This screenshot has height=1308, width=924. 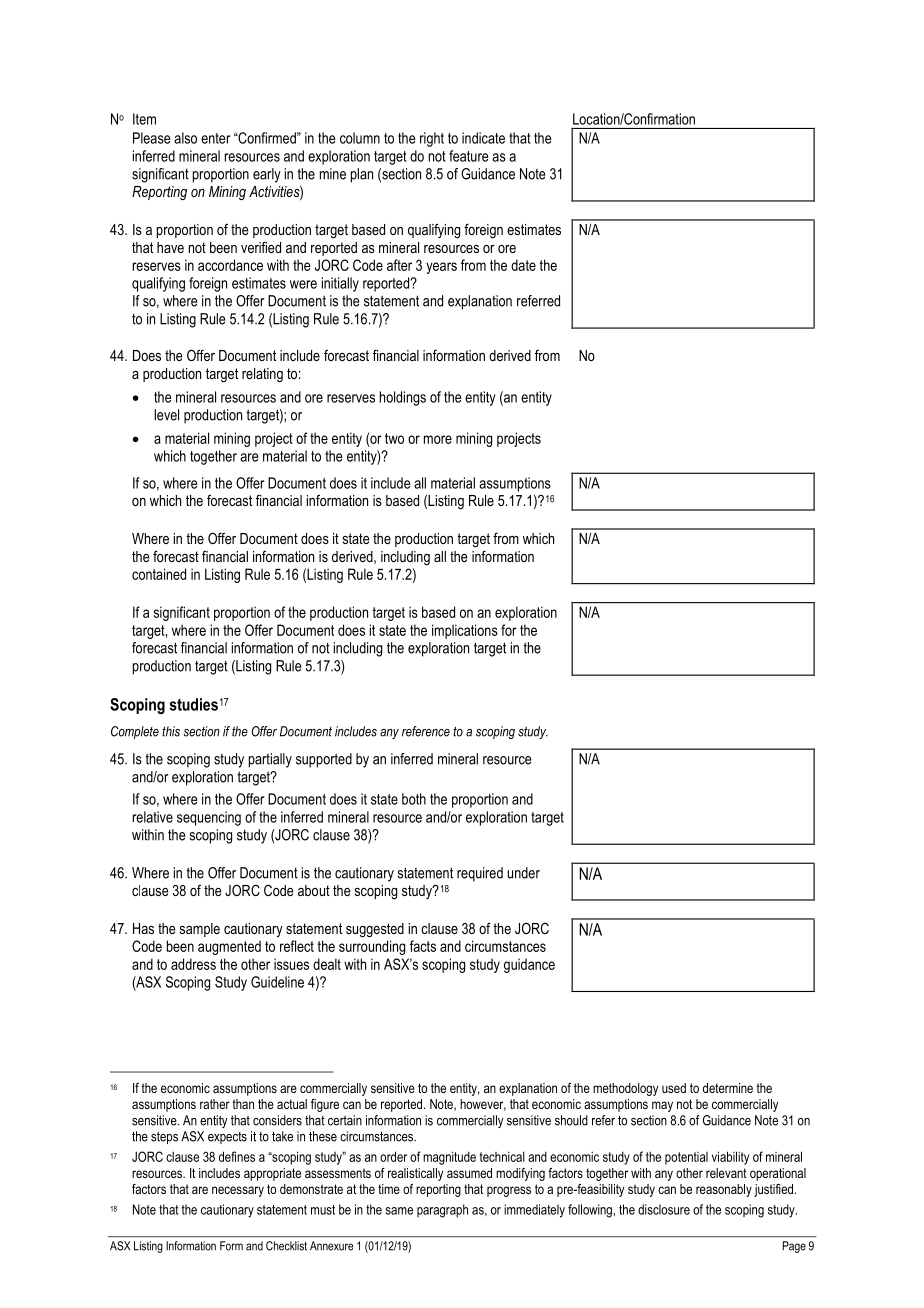 I want to click on under, so click(x=523, y=873).
